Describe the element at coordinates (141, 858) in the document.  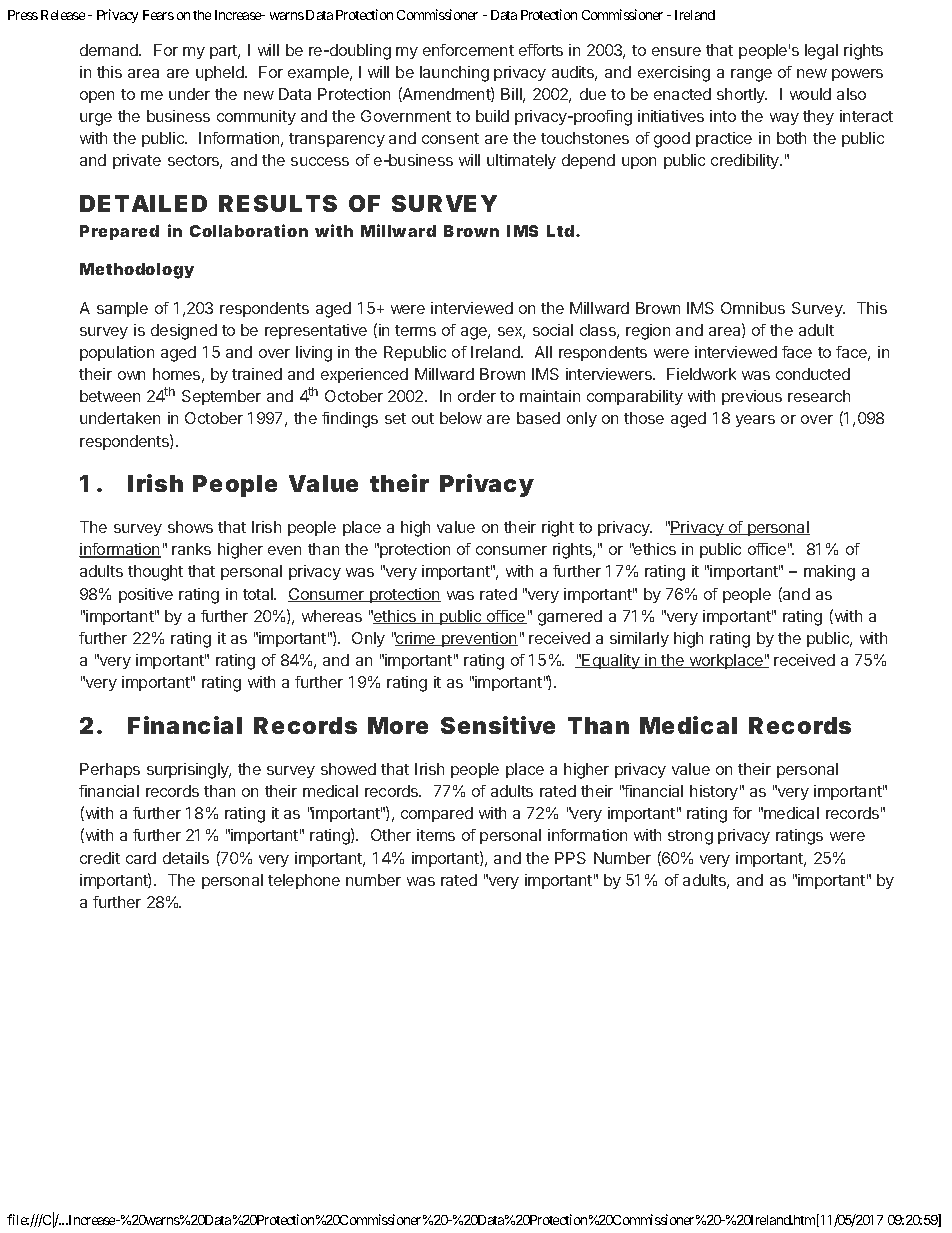
I see `card` at that location.
